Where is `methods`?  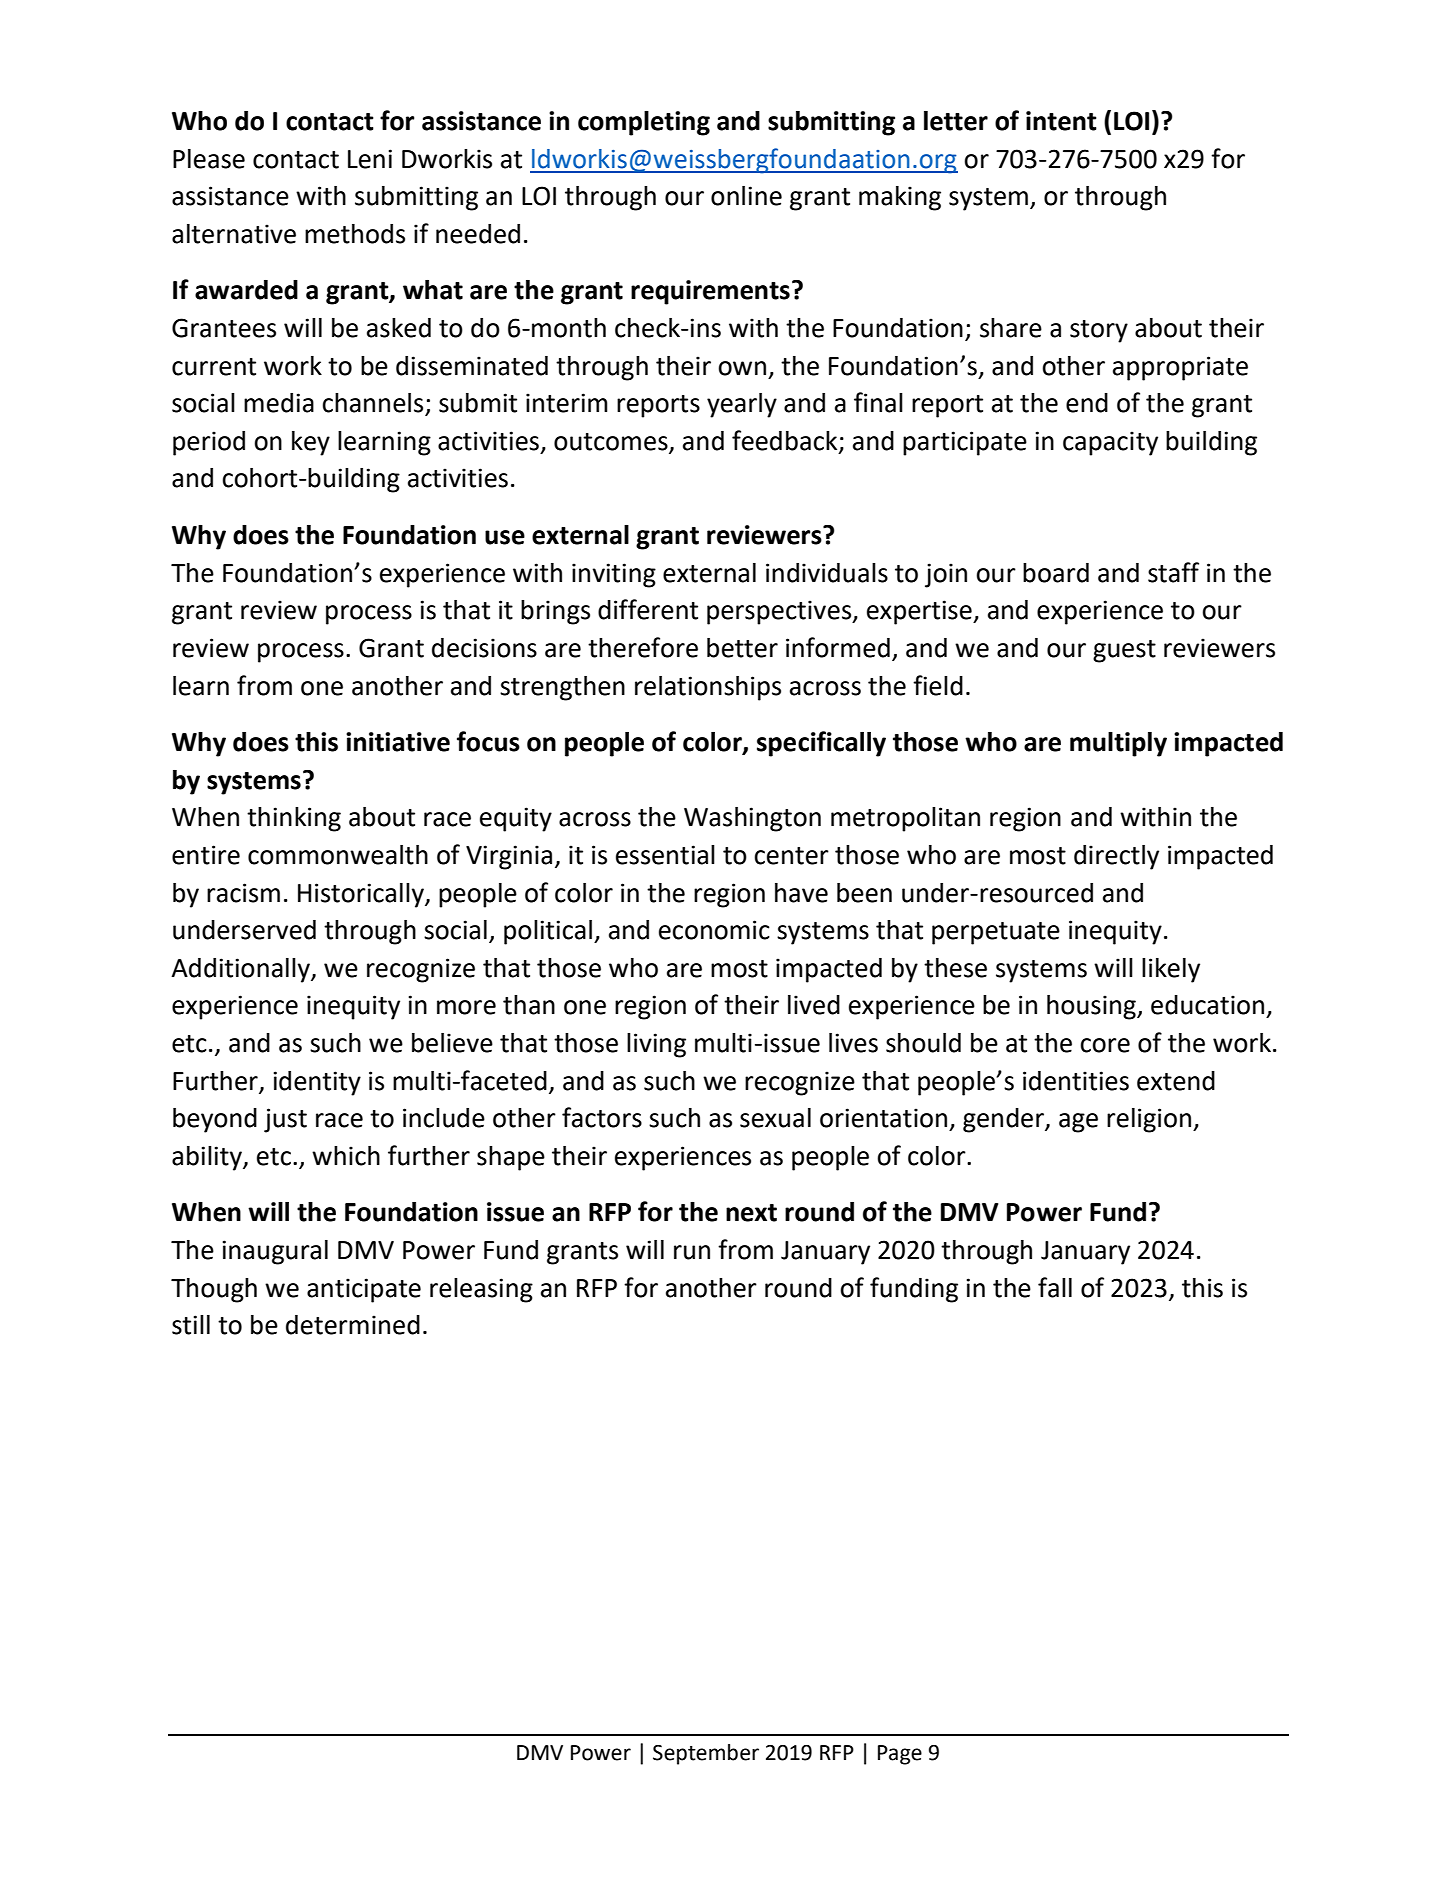
methods is located at coordinates (355, 234).
